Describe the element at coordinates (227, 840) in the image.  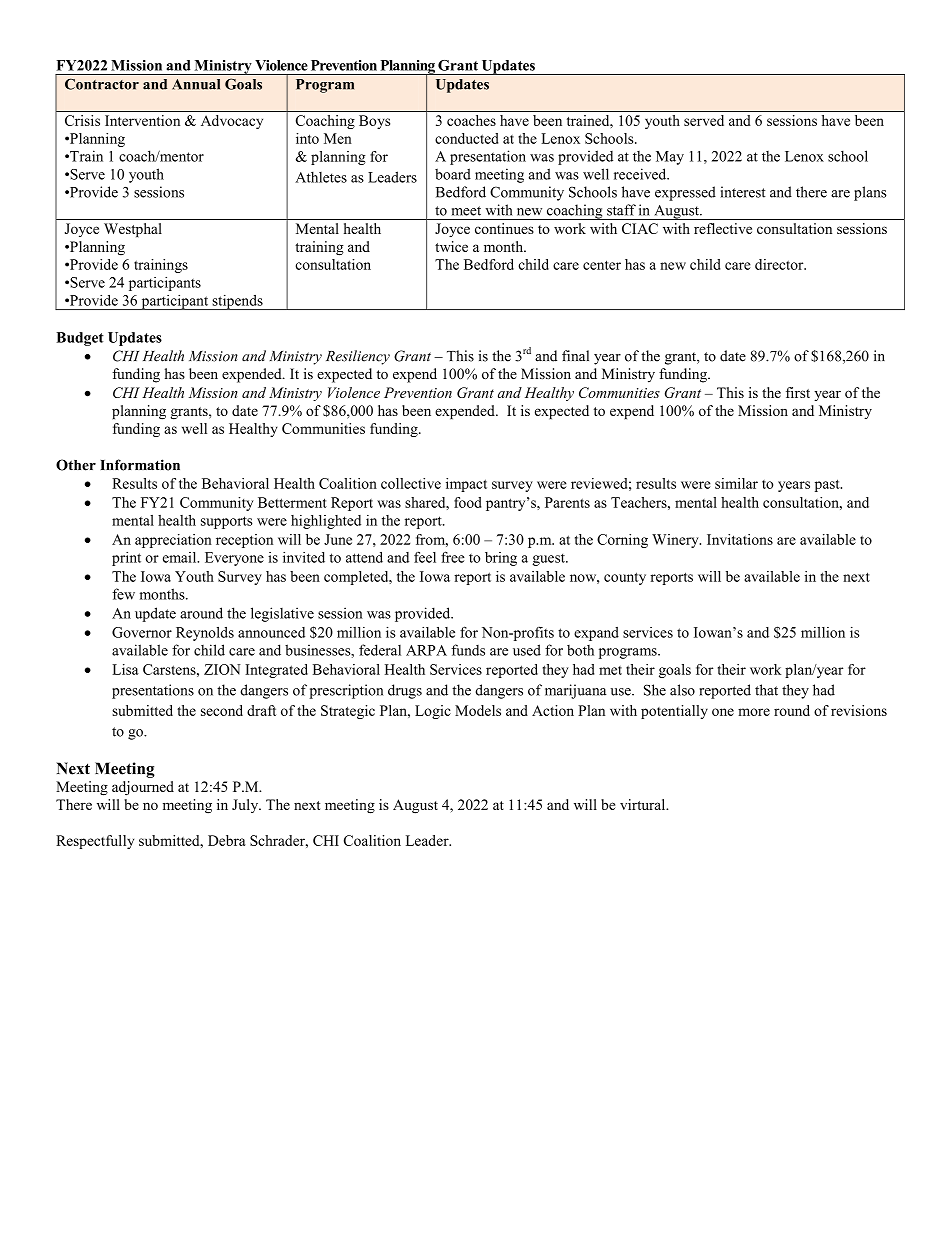
I see `Debra` at that location.
